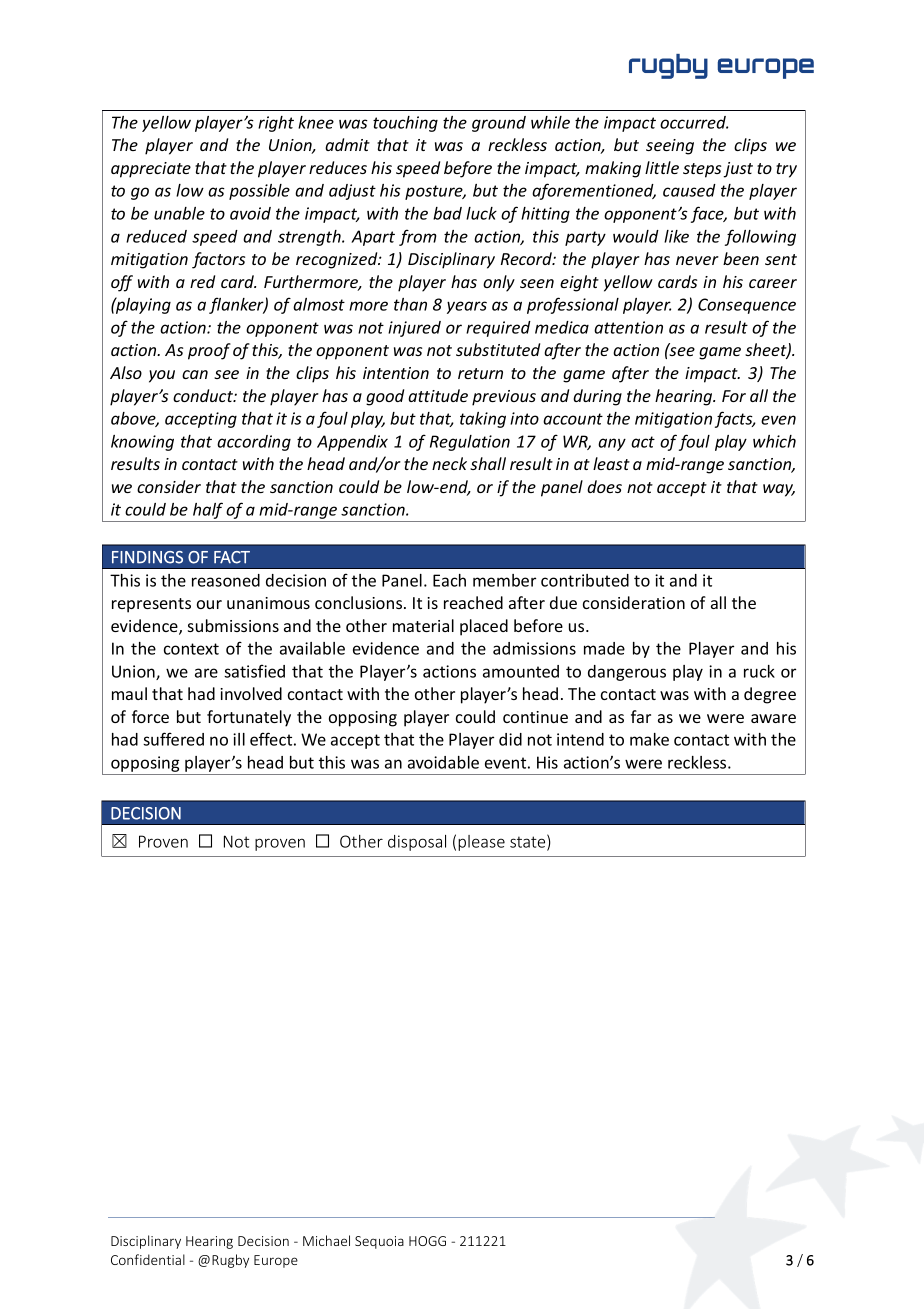 This document has height=1309, width=924. What do you see at coordinates (173, 739) in the document?
I see `suffered` at bounding box center [173, 739].
